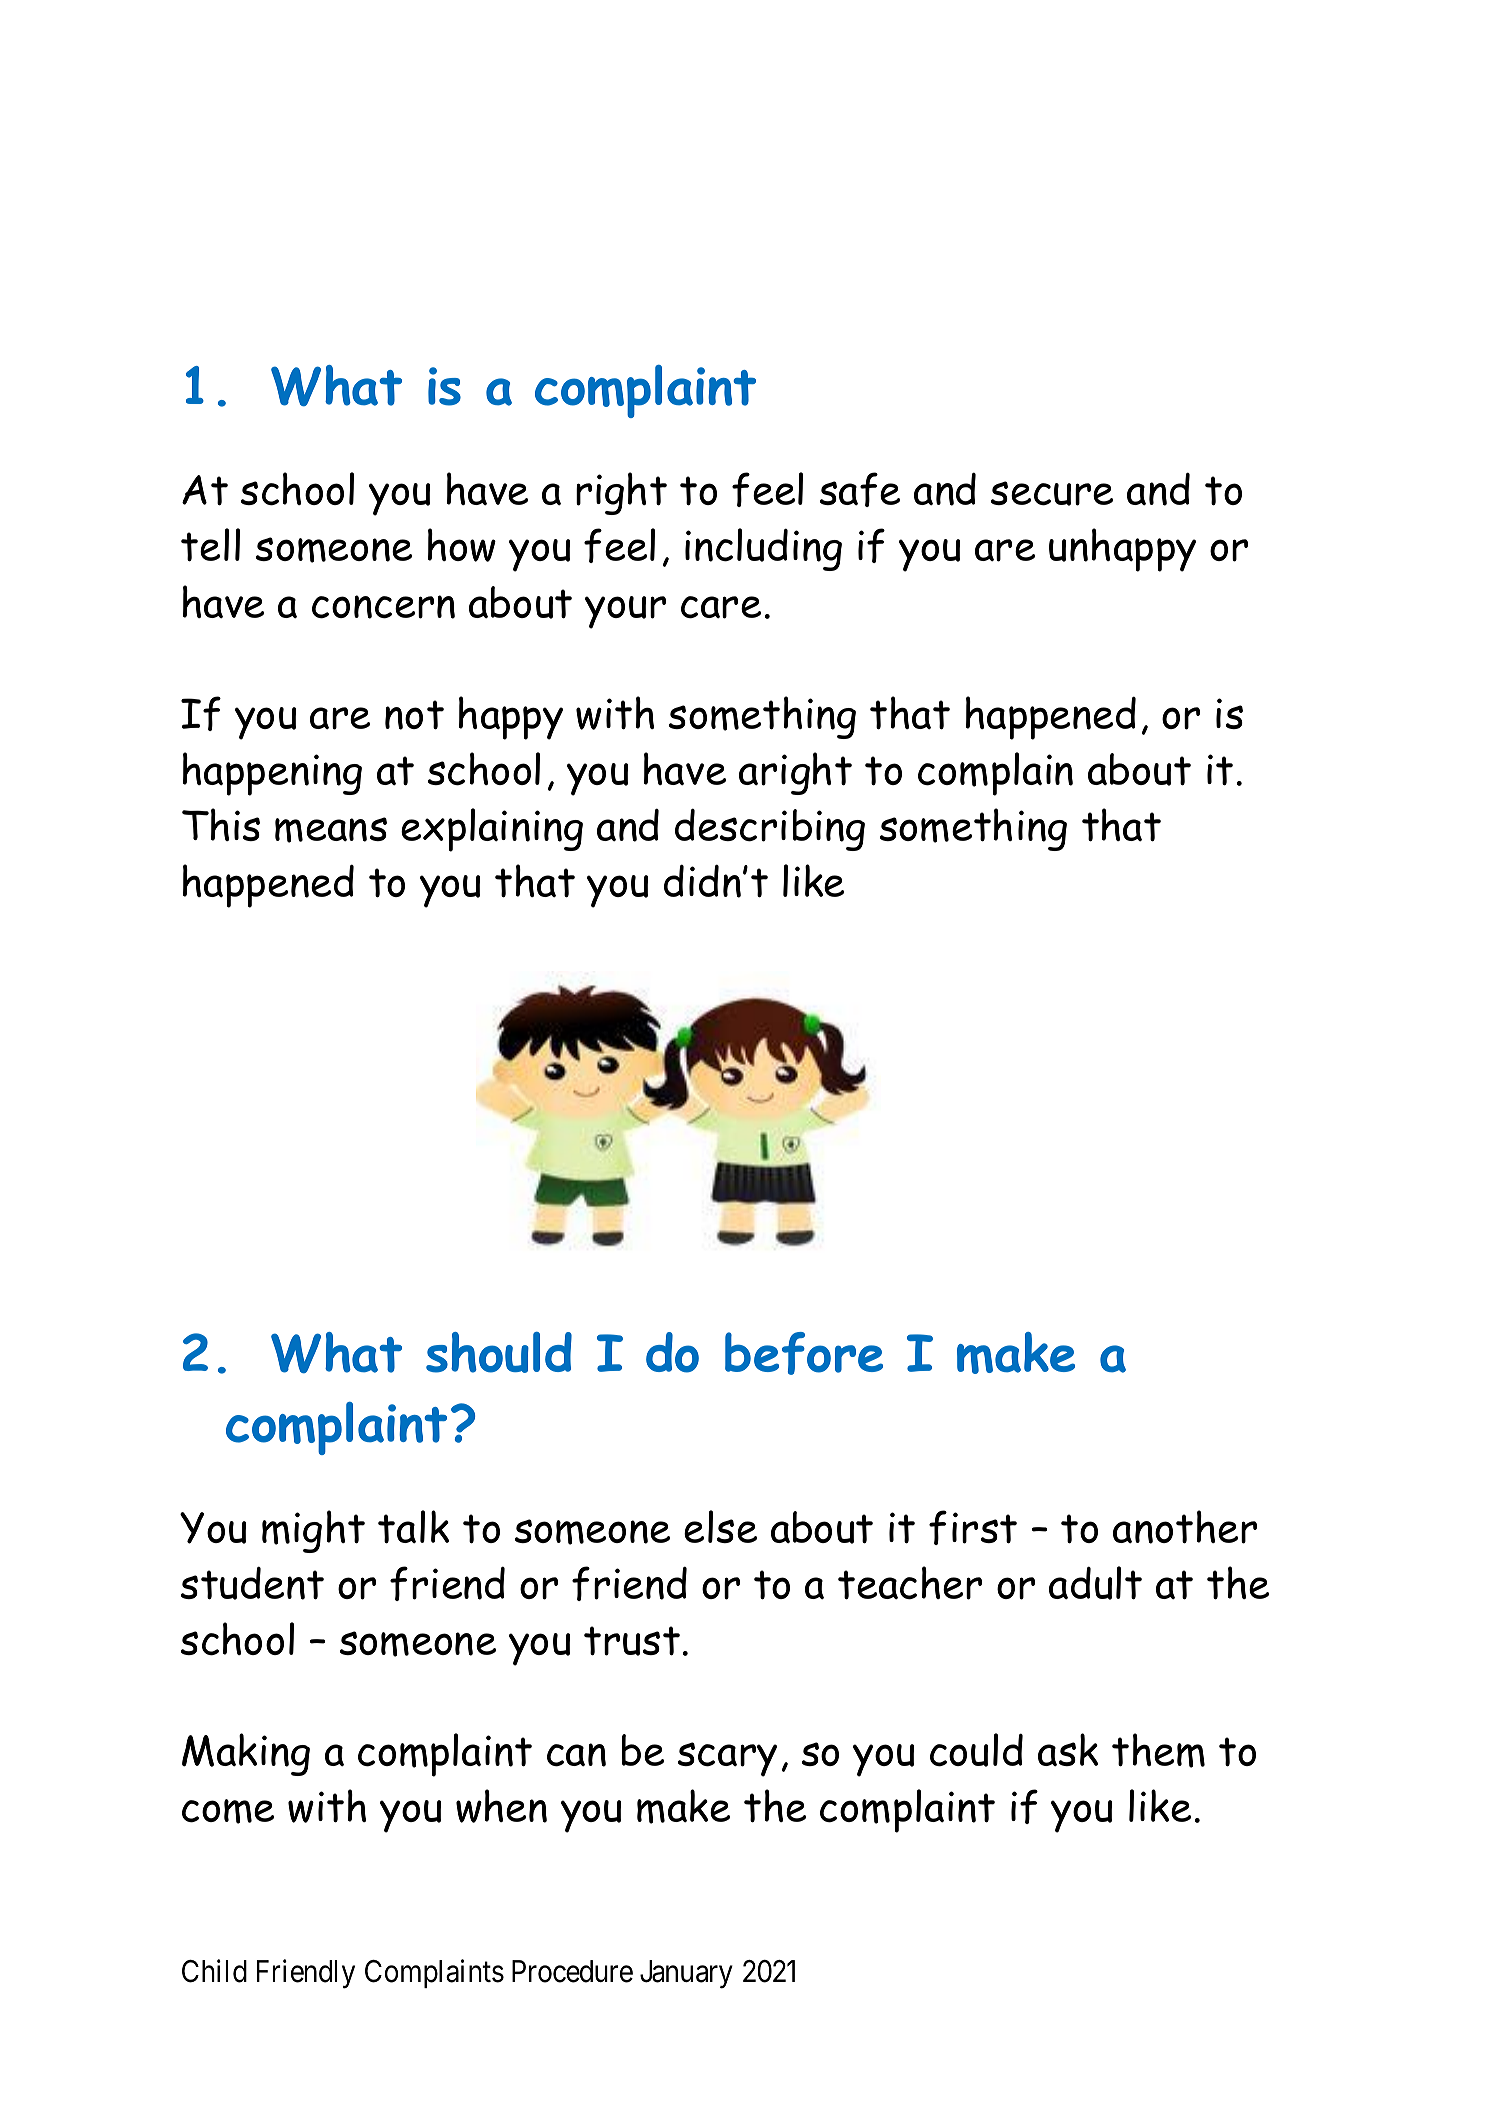 Image resolution: width=1492 pixels, height=2112 pixels. Describe the element at coordinates (214, 1971) in the image. I see `Child` at that location.
